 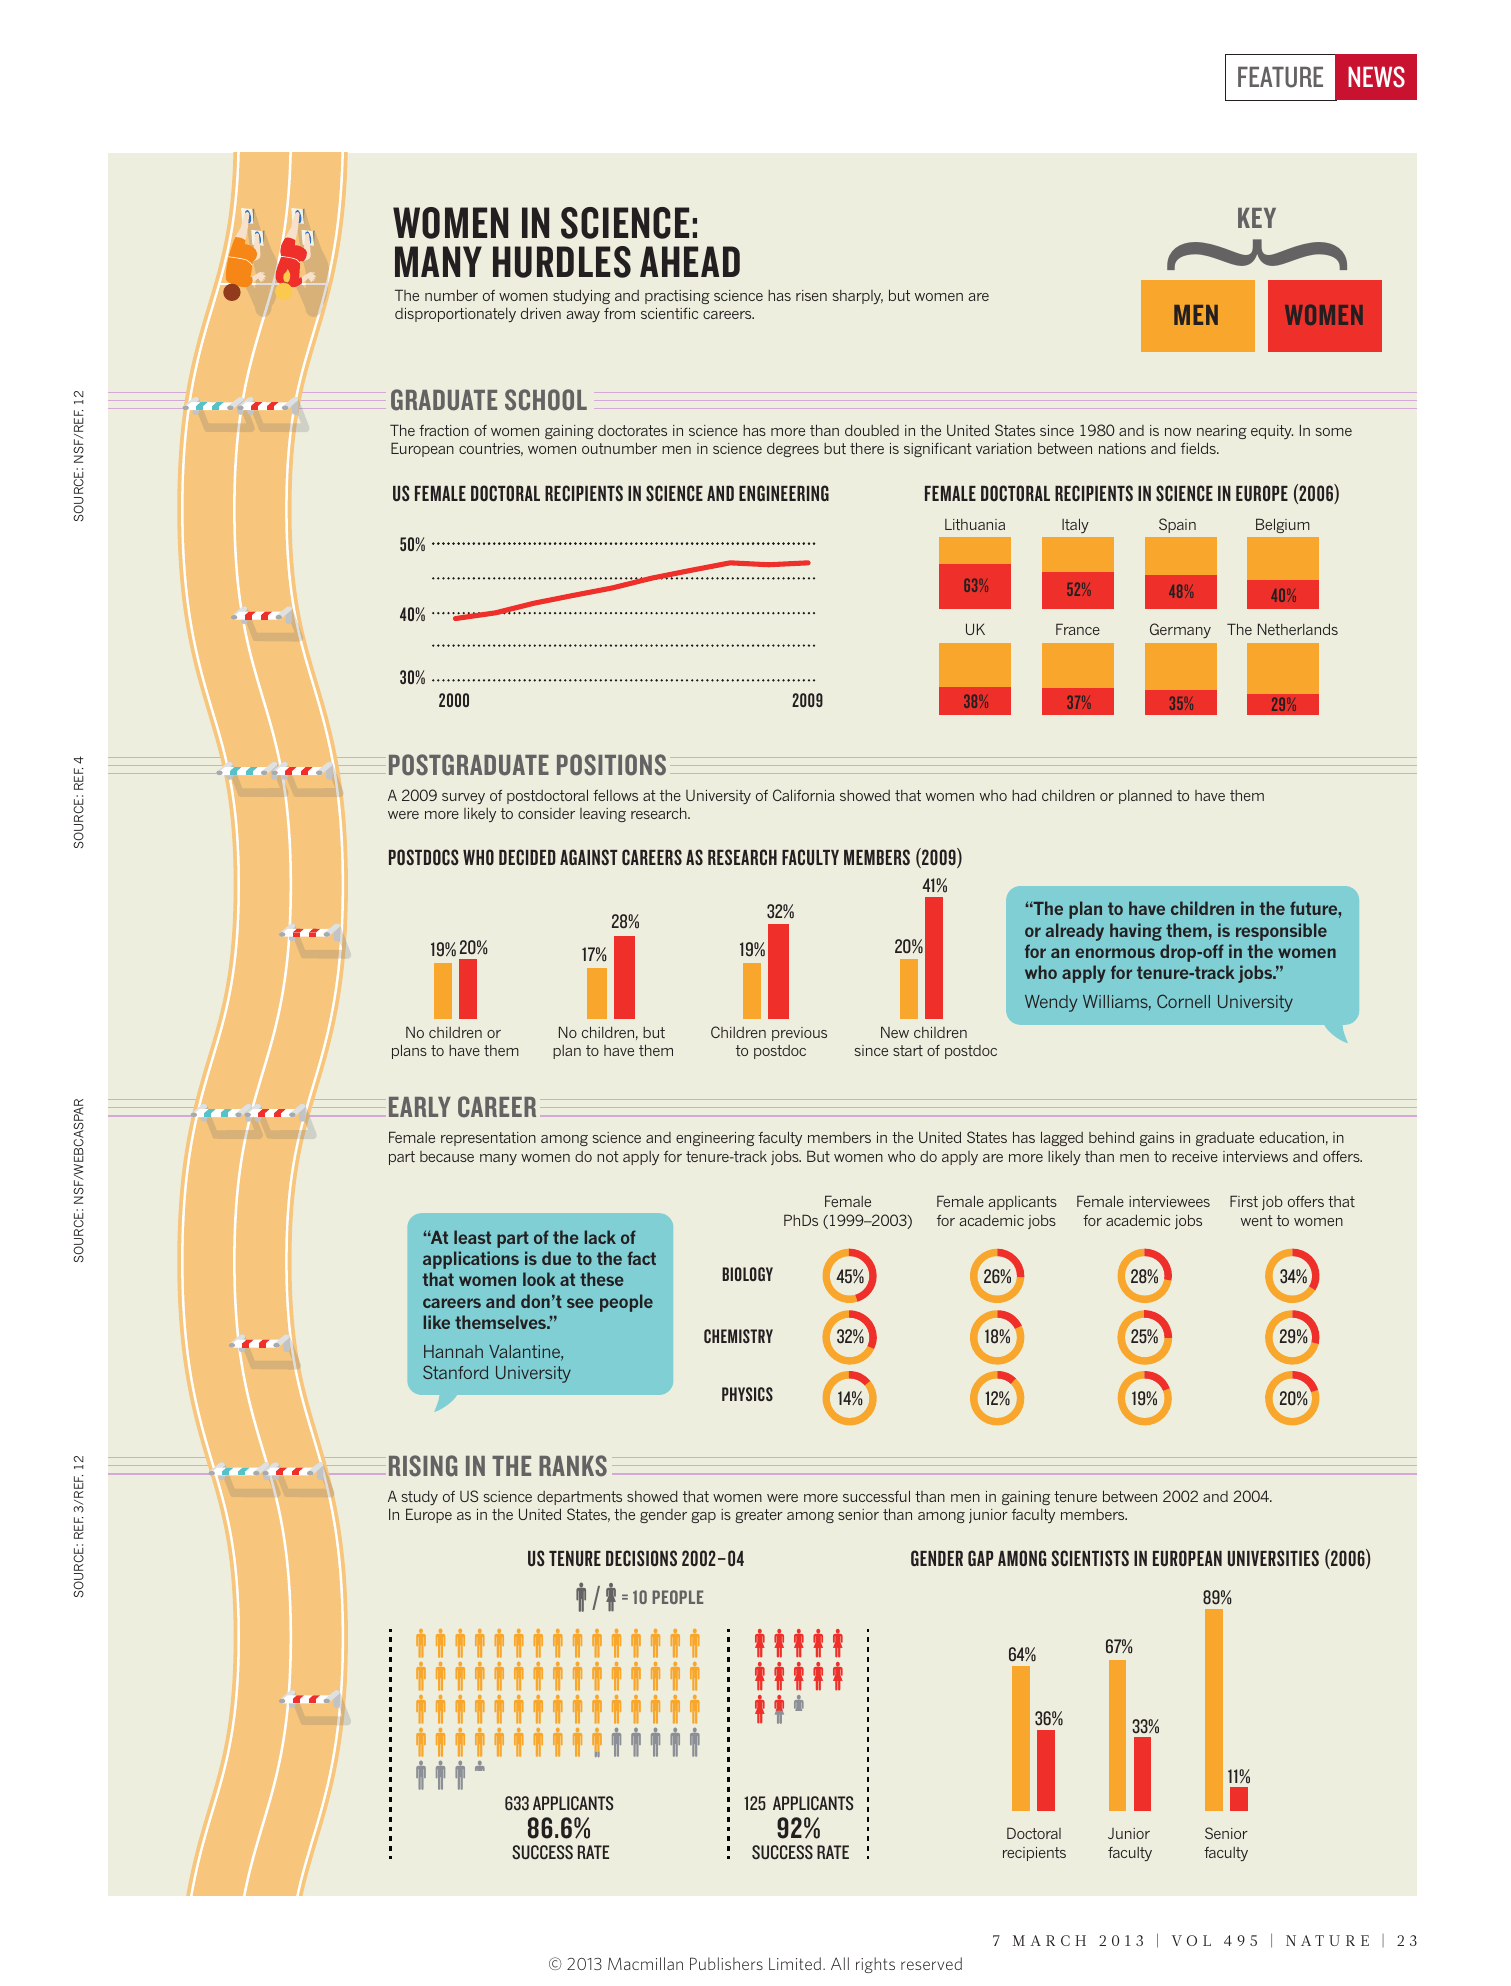 What do you see at coordinates (858, 297) in the screenshot?
I see `sharply` at bounding box center [858, 297].
